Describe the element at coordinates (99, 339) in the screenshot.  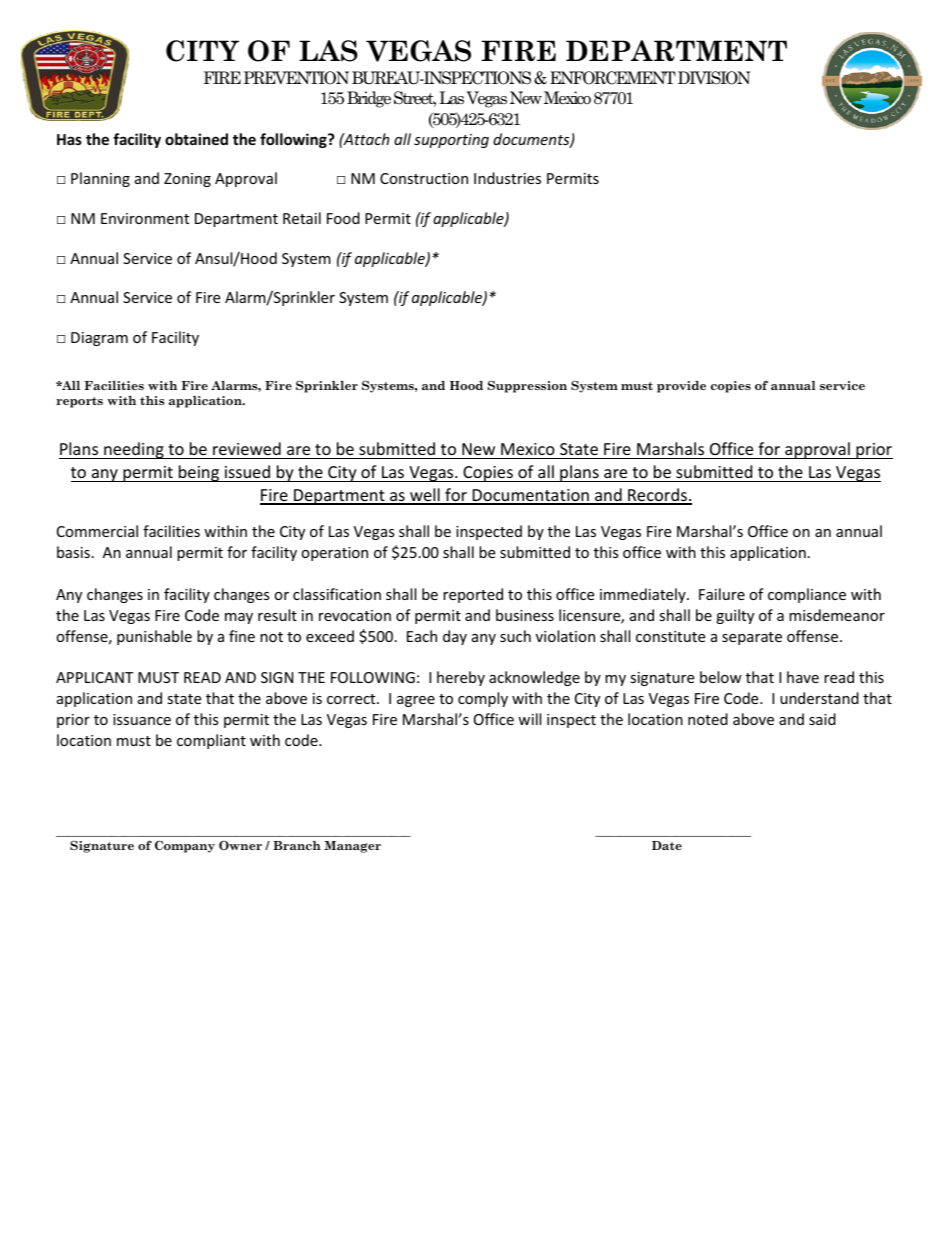
I see `Diagram` at that location.
